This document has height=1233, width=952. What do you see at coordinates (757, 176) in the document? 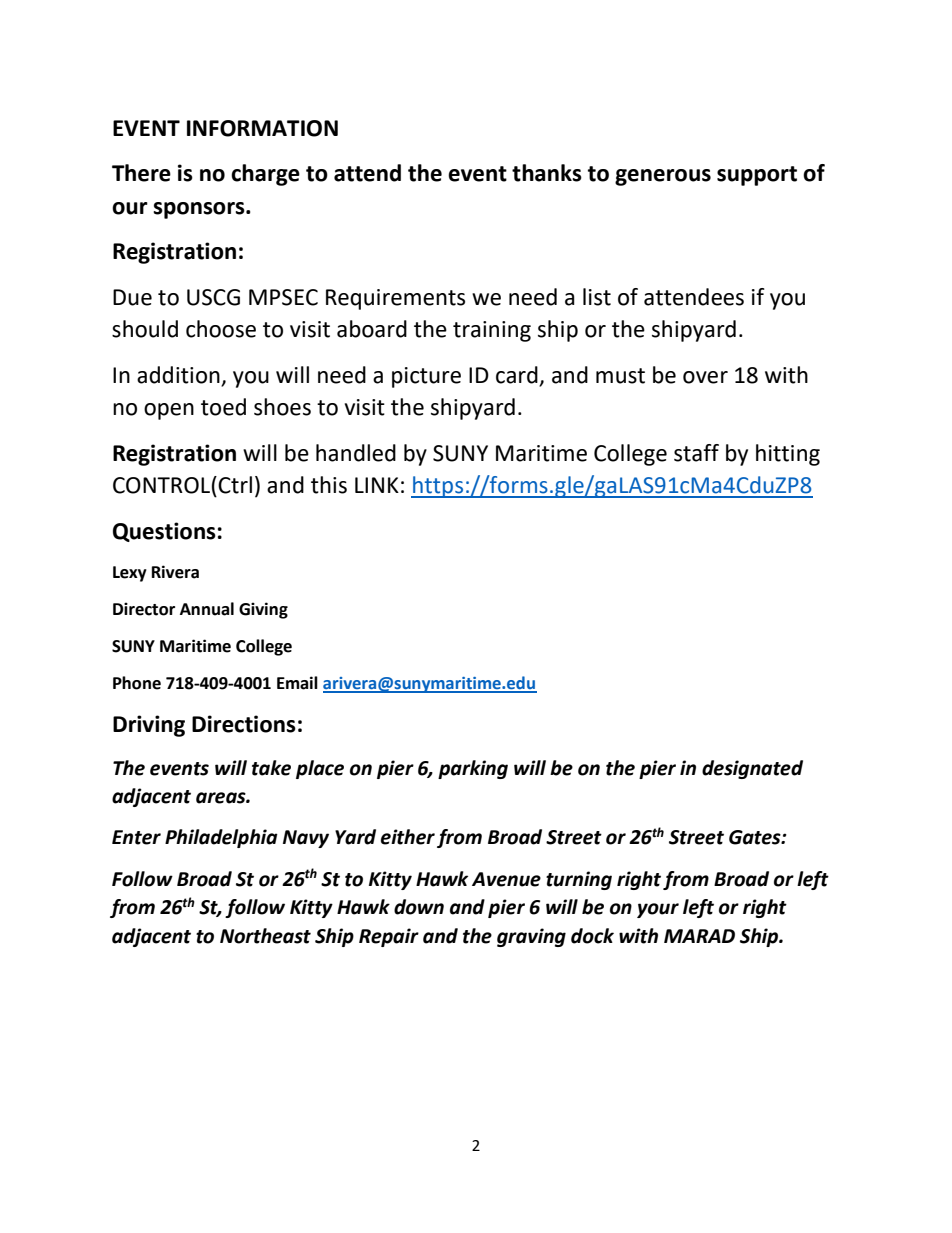
I see `support` at bounding box center [757, 176].
